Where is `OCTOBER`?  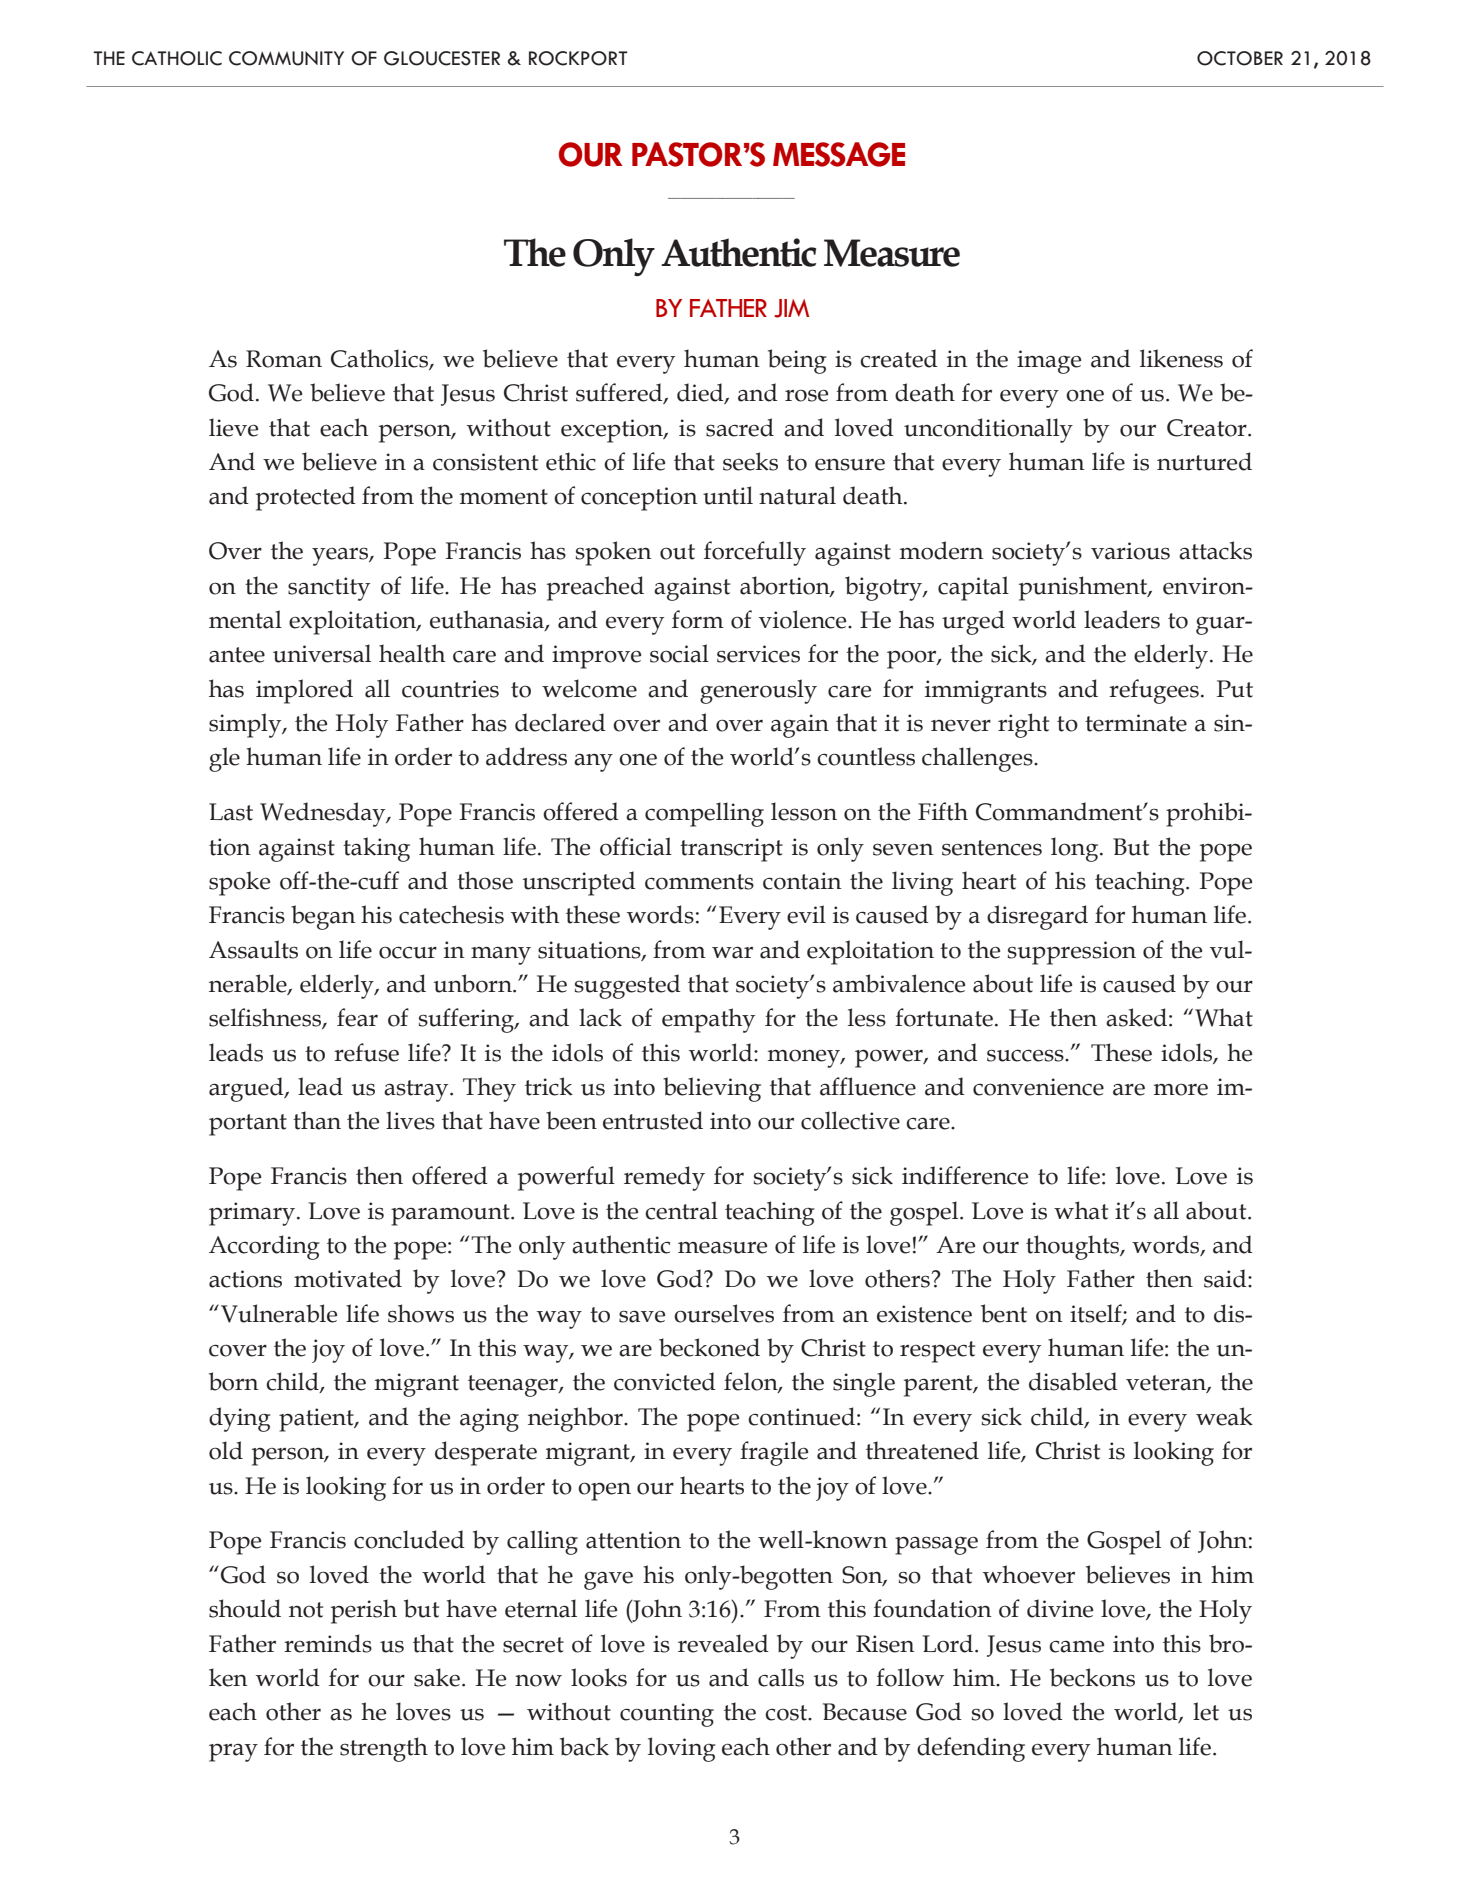 OCTOBER is located at coordinates (1240, 58).
